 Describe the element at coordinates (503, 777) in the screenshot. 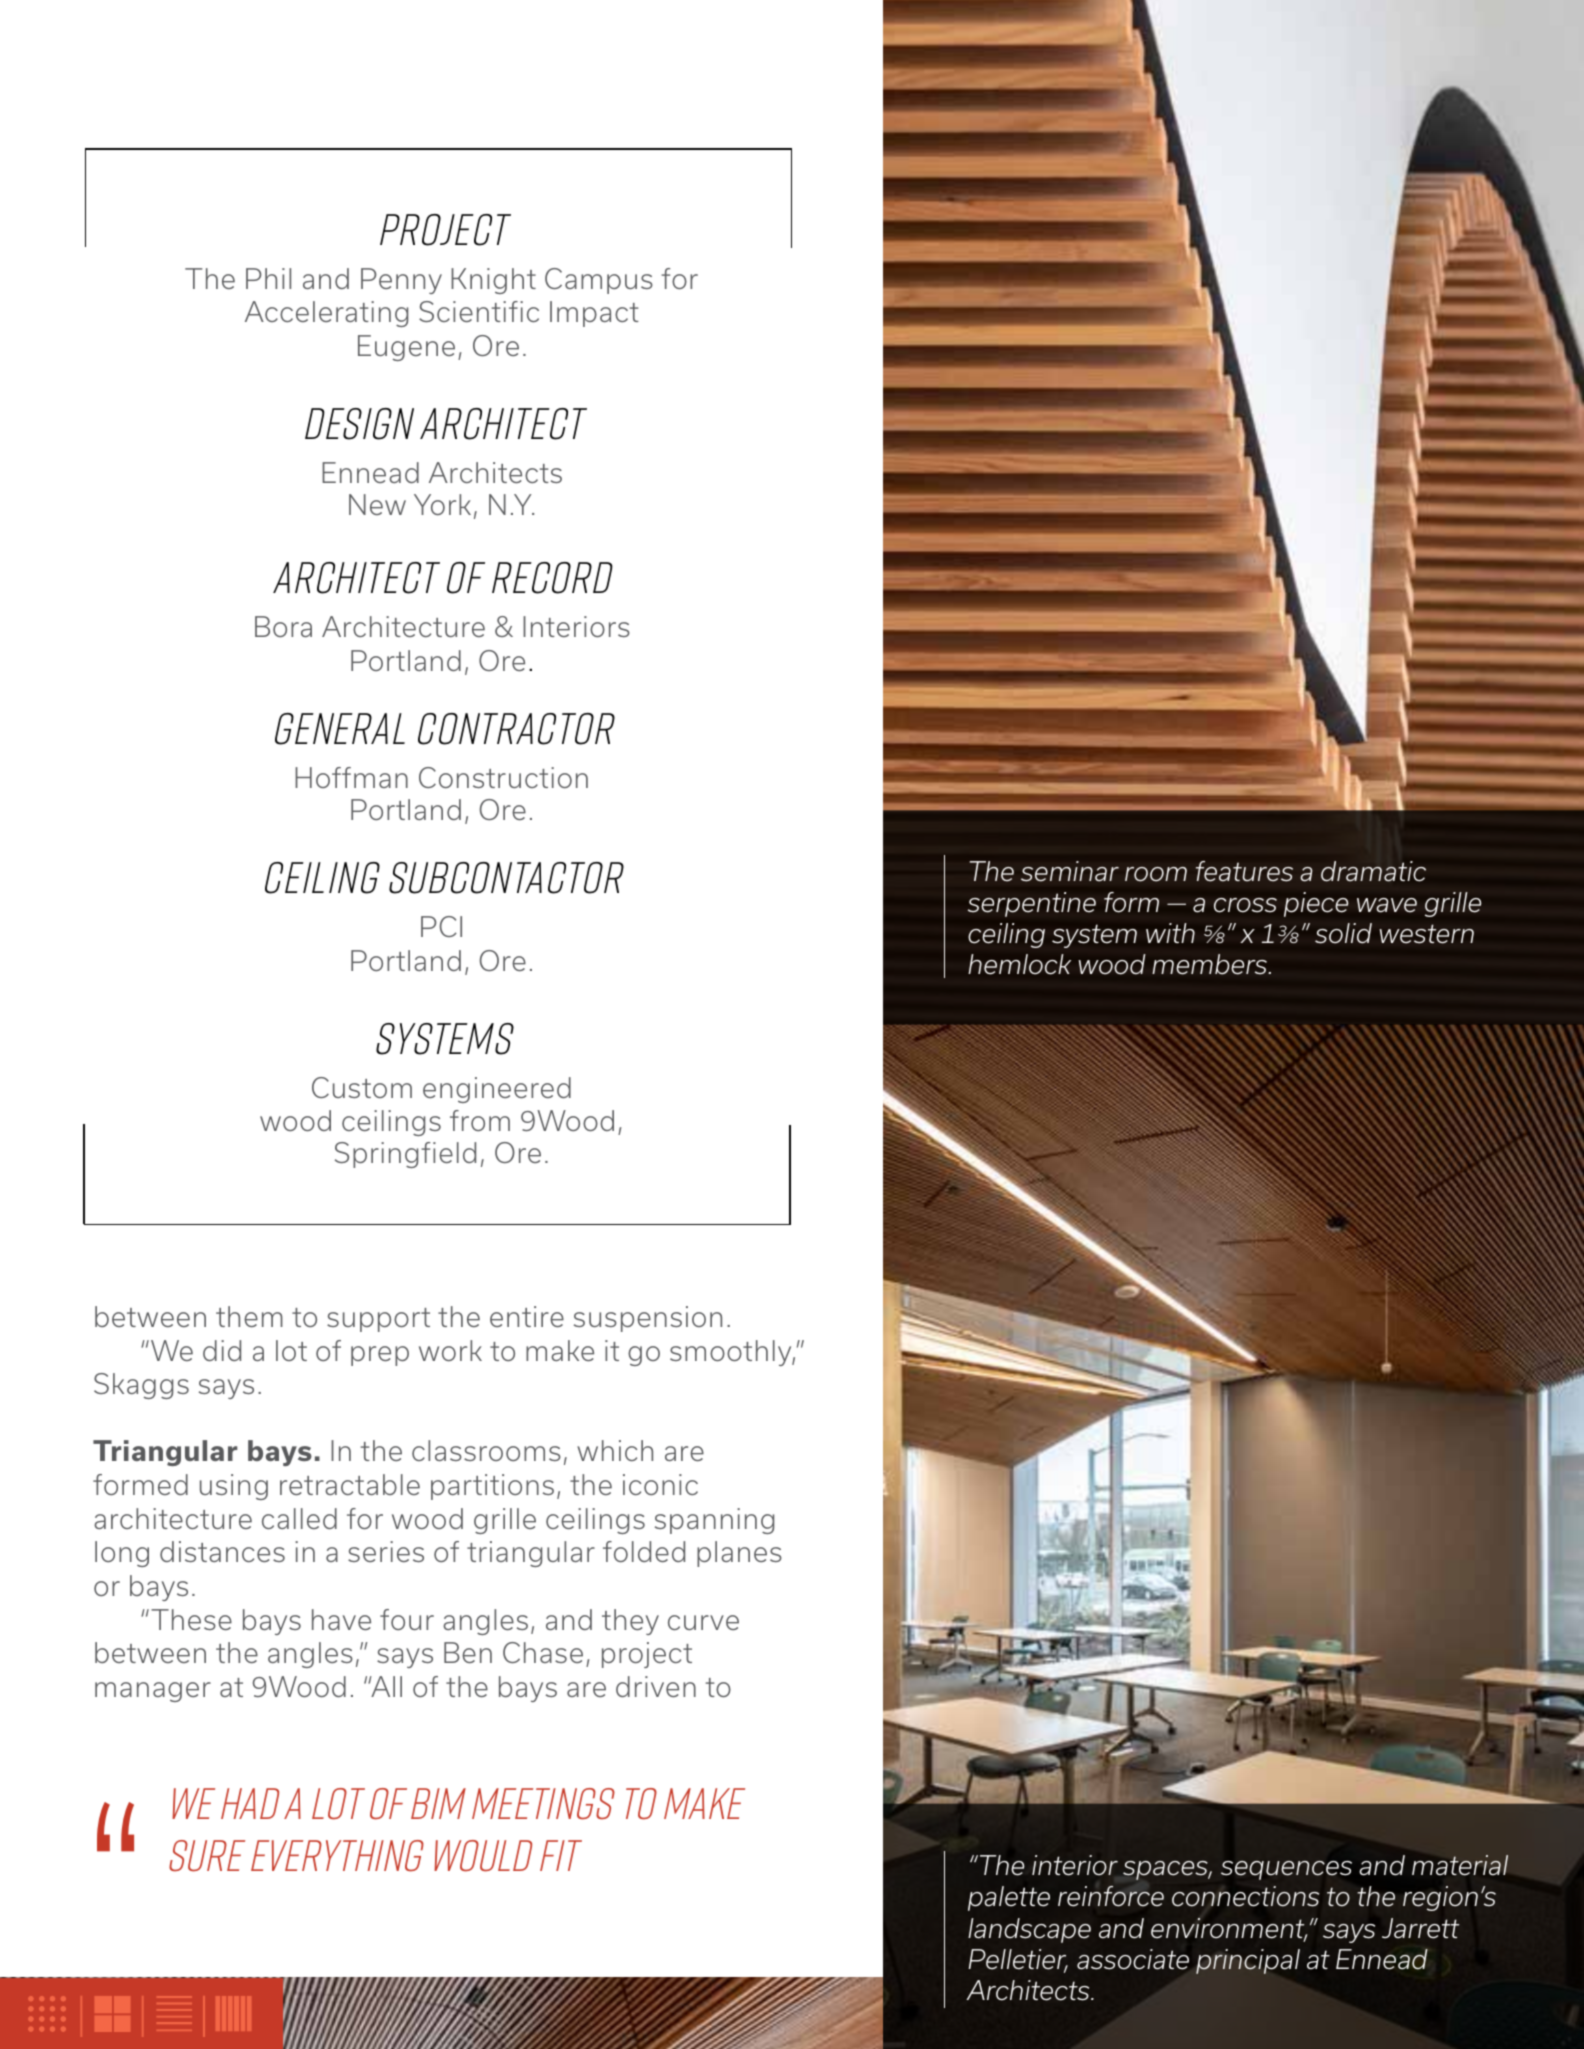

I see `Construction` at that location.
